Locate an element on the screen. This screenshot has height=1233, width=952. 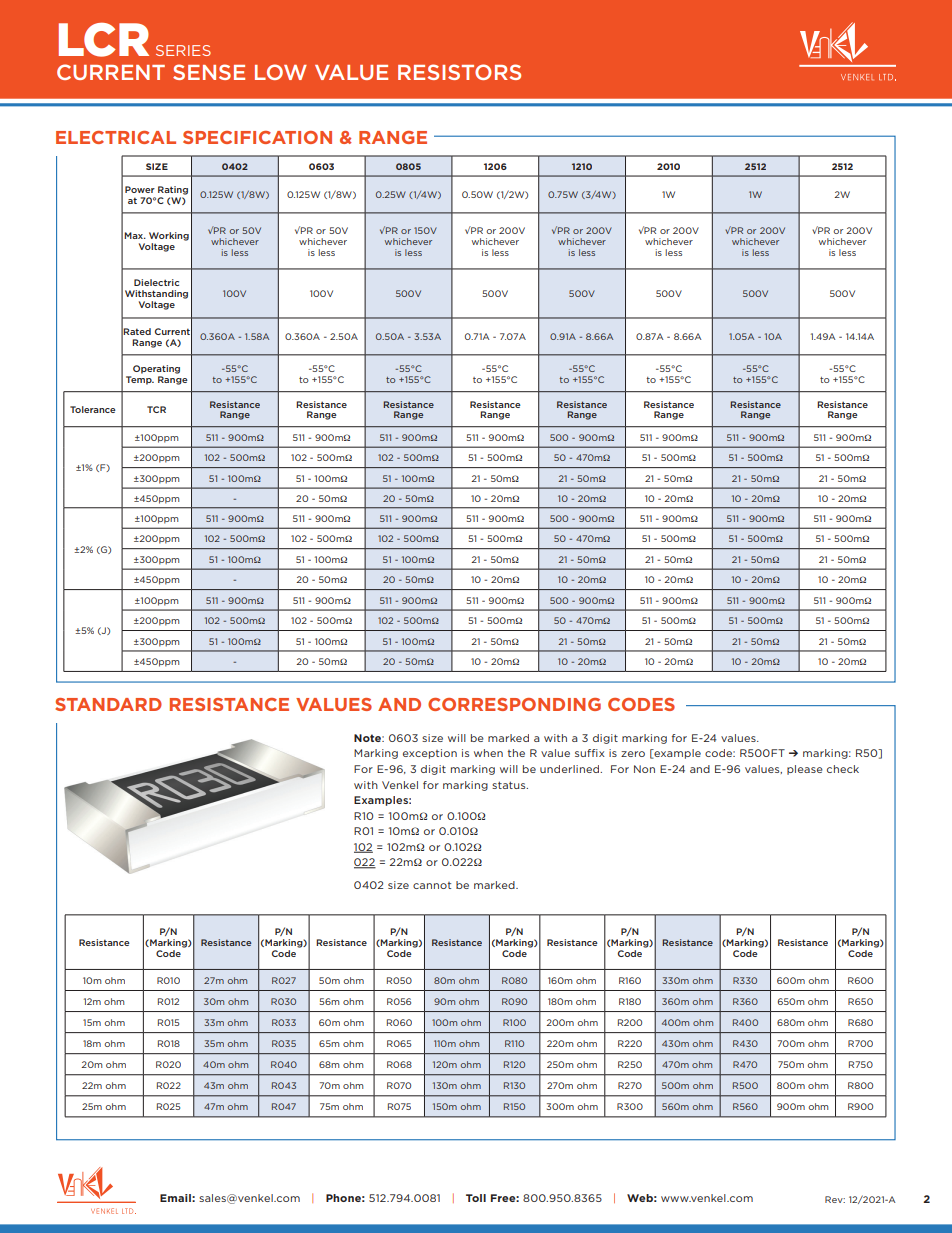
status is located at coordinates (510, 785).
